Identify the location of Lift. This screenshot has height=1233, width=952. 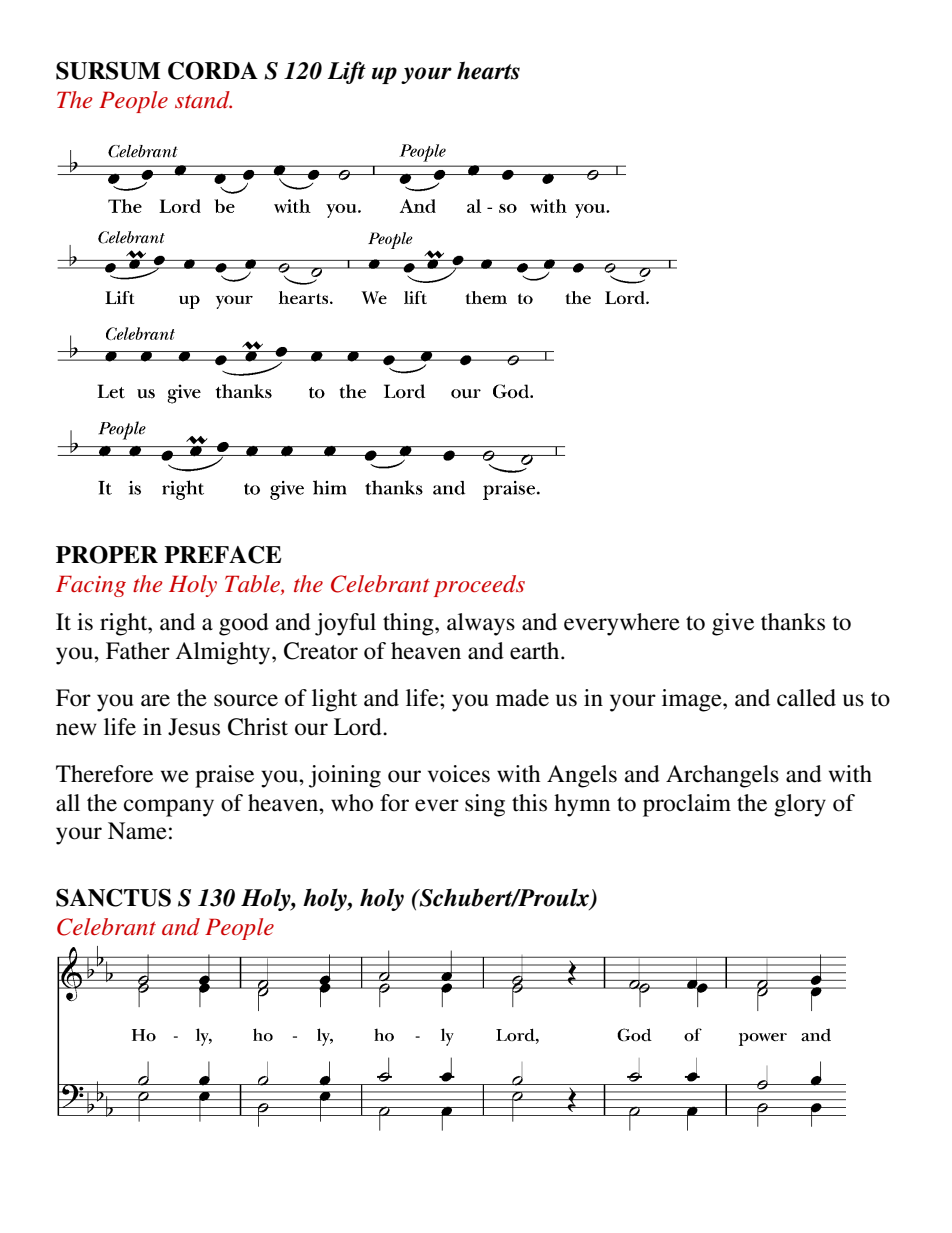
(346, 72).
